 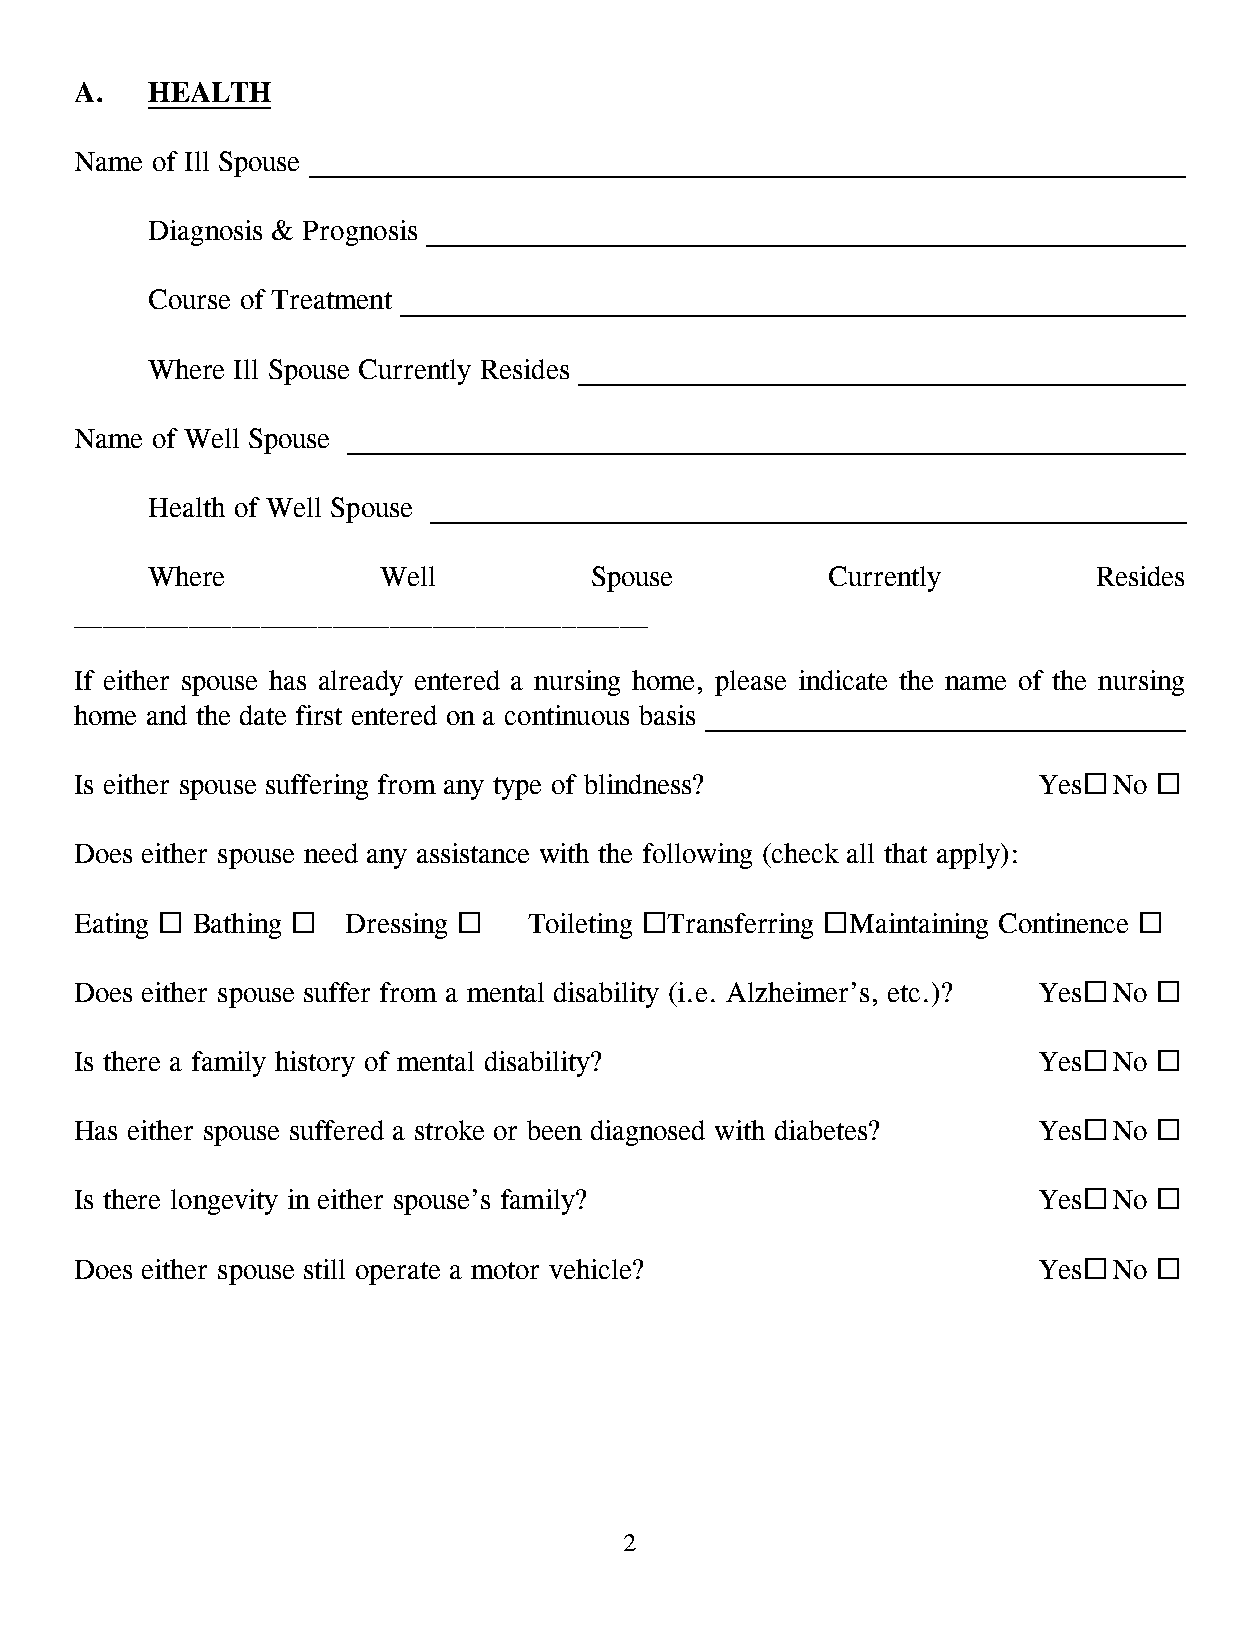 I want to click on date, so click(x=263, y=715).
